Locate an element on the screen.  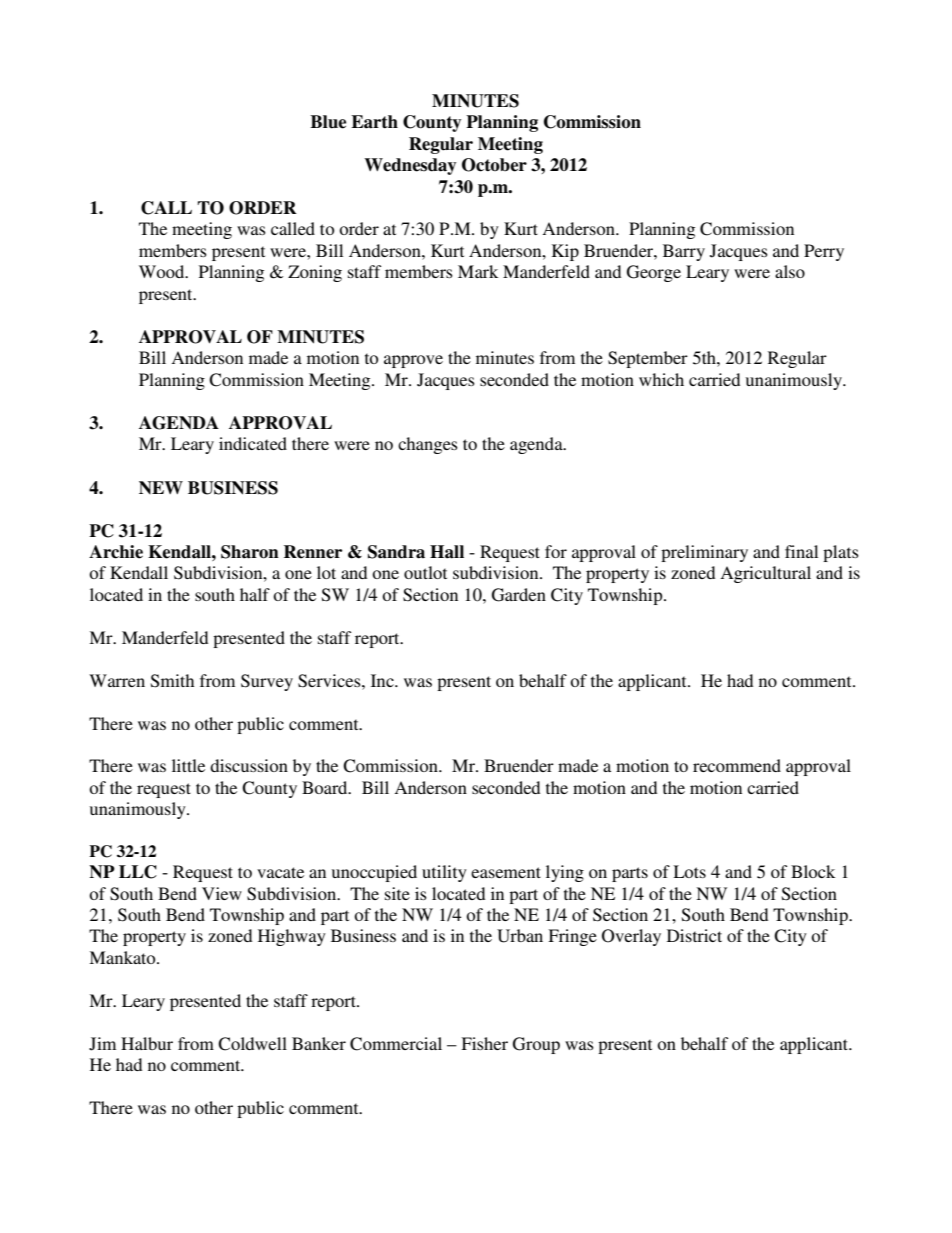
Hall is located at coordinates (447, 552).
